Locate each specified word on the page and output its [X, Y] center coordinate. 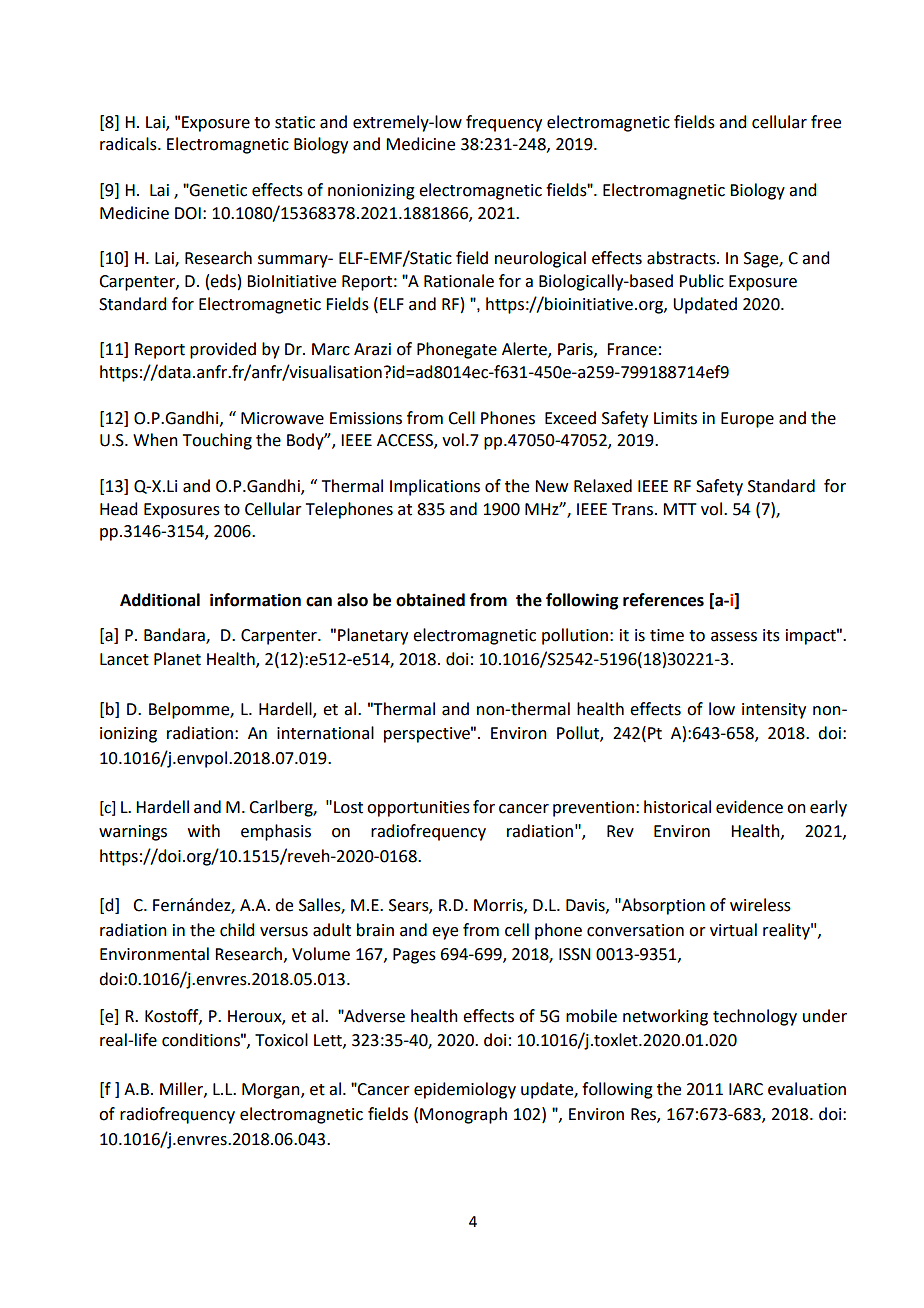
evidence [749, 807]
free [826, 122]
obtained [430, 600]
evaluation [807, 1089]
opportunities [418, 809]
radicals [129, 144]
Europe [747, 420]
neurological [540, 259]
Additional [160, 600]
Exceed [570, 418]
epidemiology [465, 1090]
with [204, 831]
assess [734, 637]
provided [223, 350]
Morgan [272, 1091]
